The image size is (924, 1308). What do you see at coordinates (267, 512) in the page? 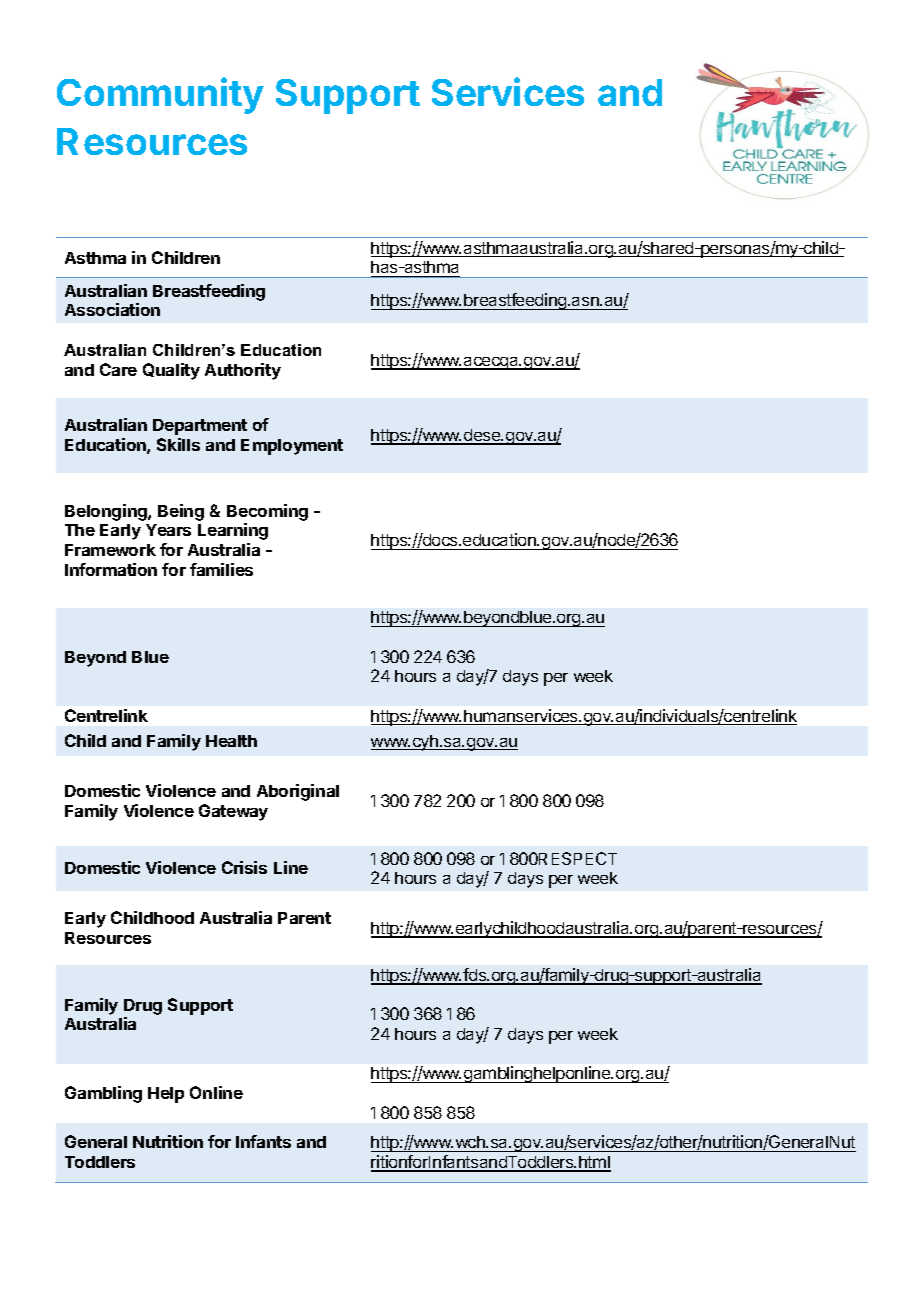
I see `Becoming` at bounding box center [267, 512].
